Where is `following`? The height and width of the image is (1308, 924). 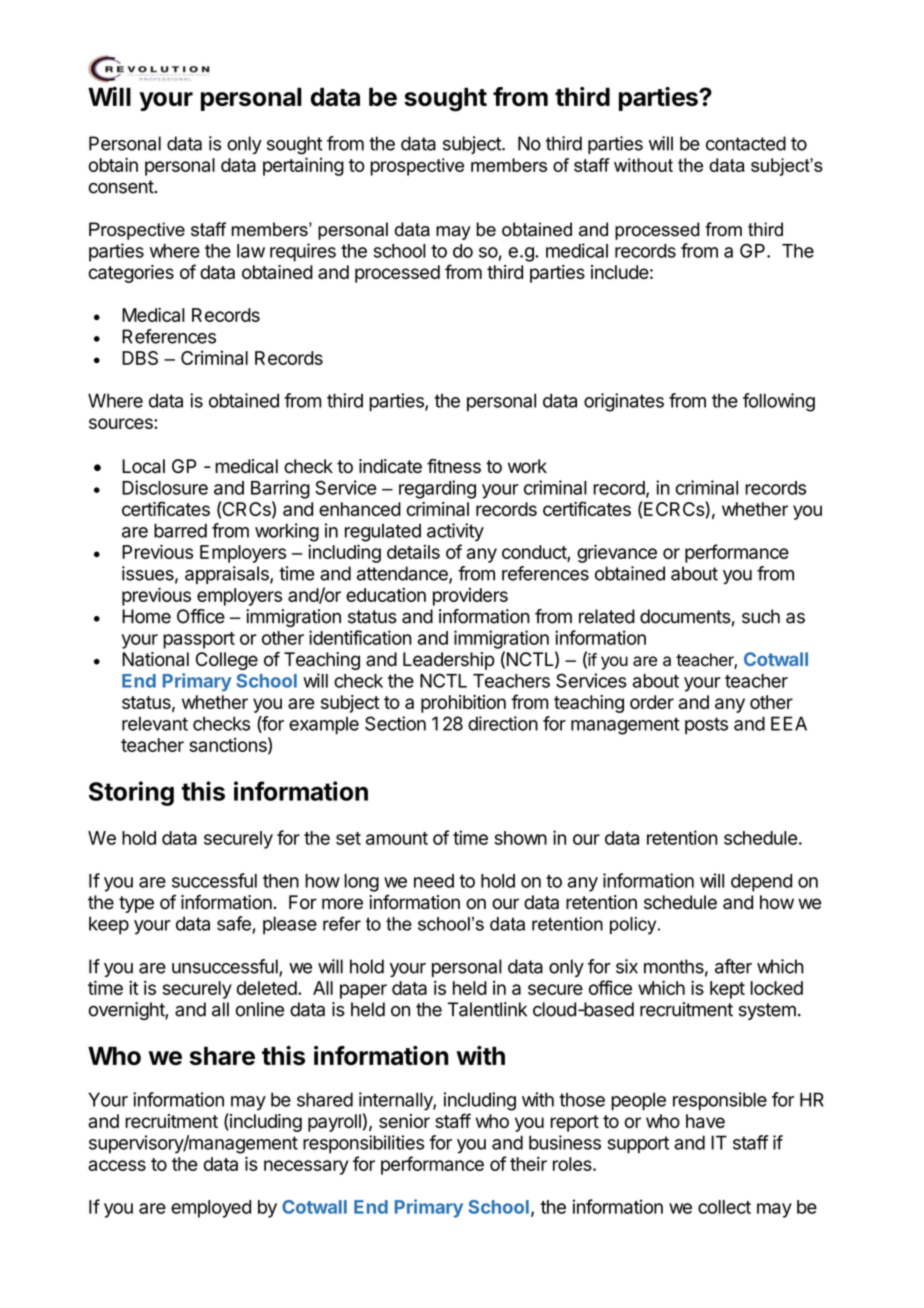 following is located at coordinates (779, 402).
